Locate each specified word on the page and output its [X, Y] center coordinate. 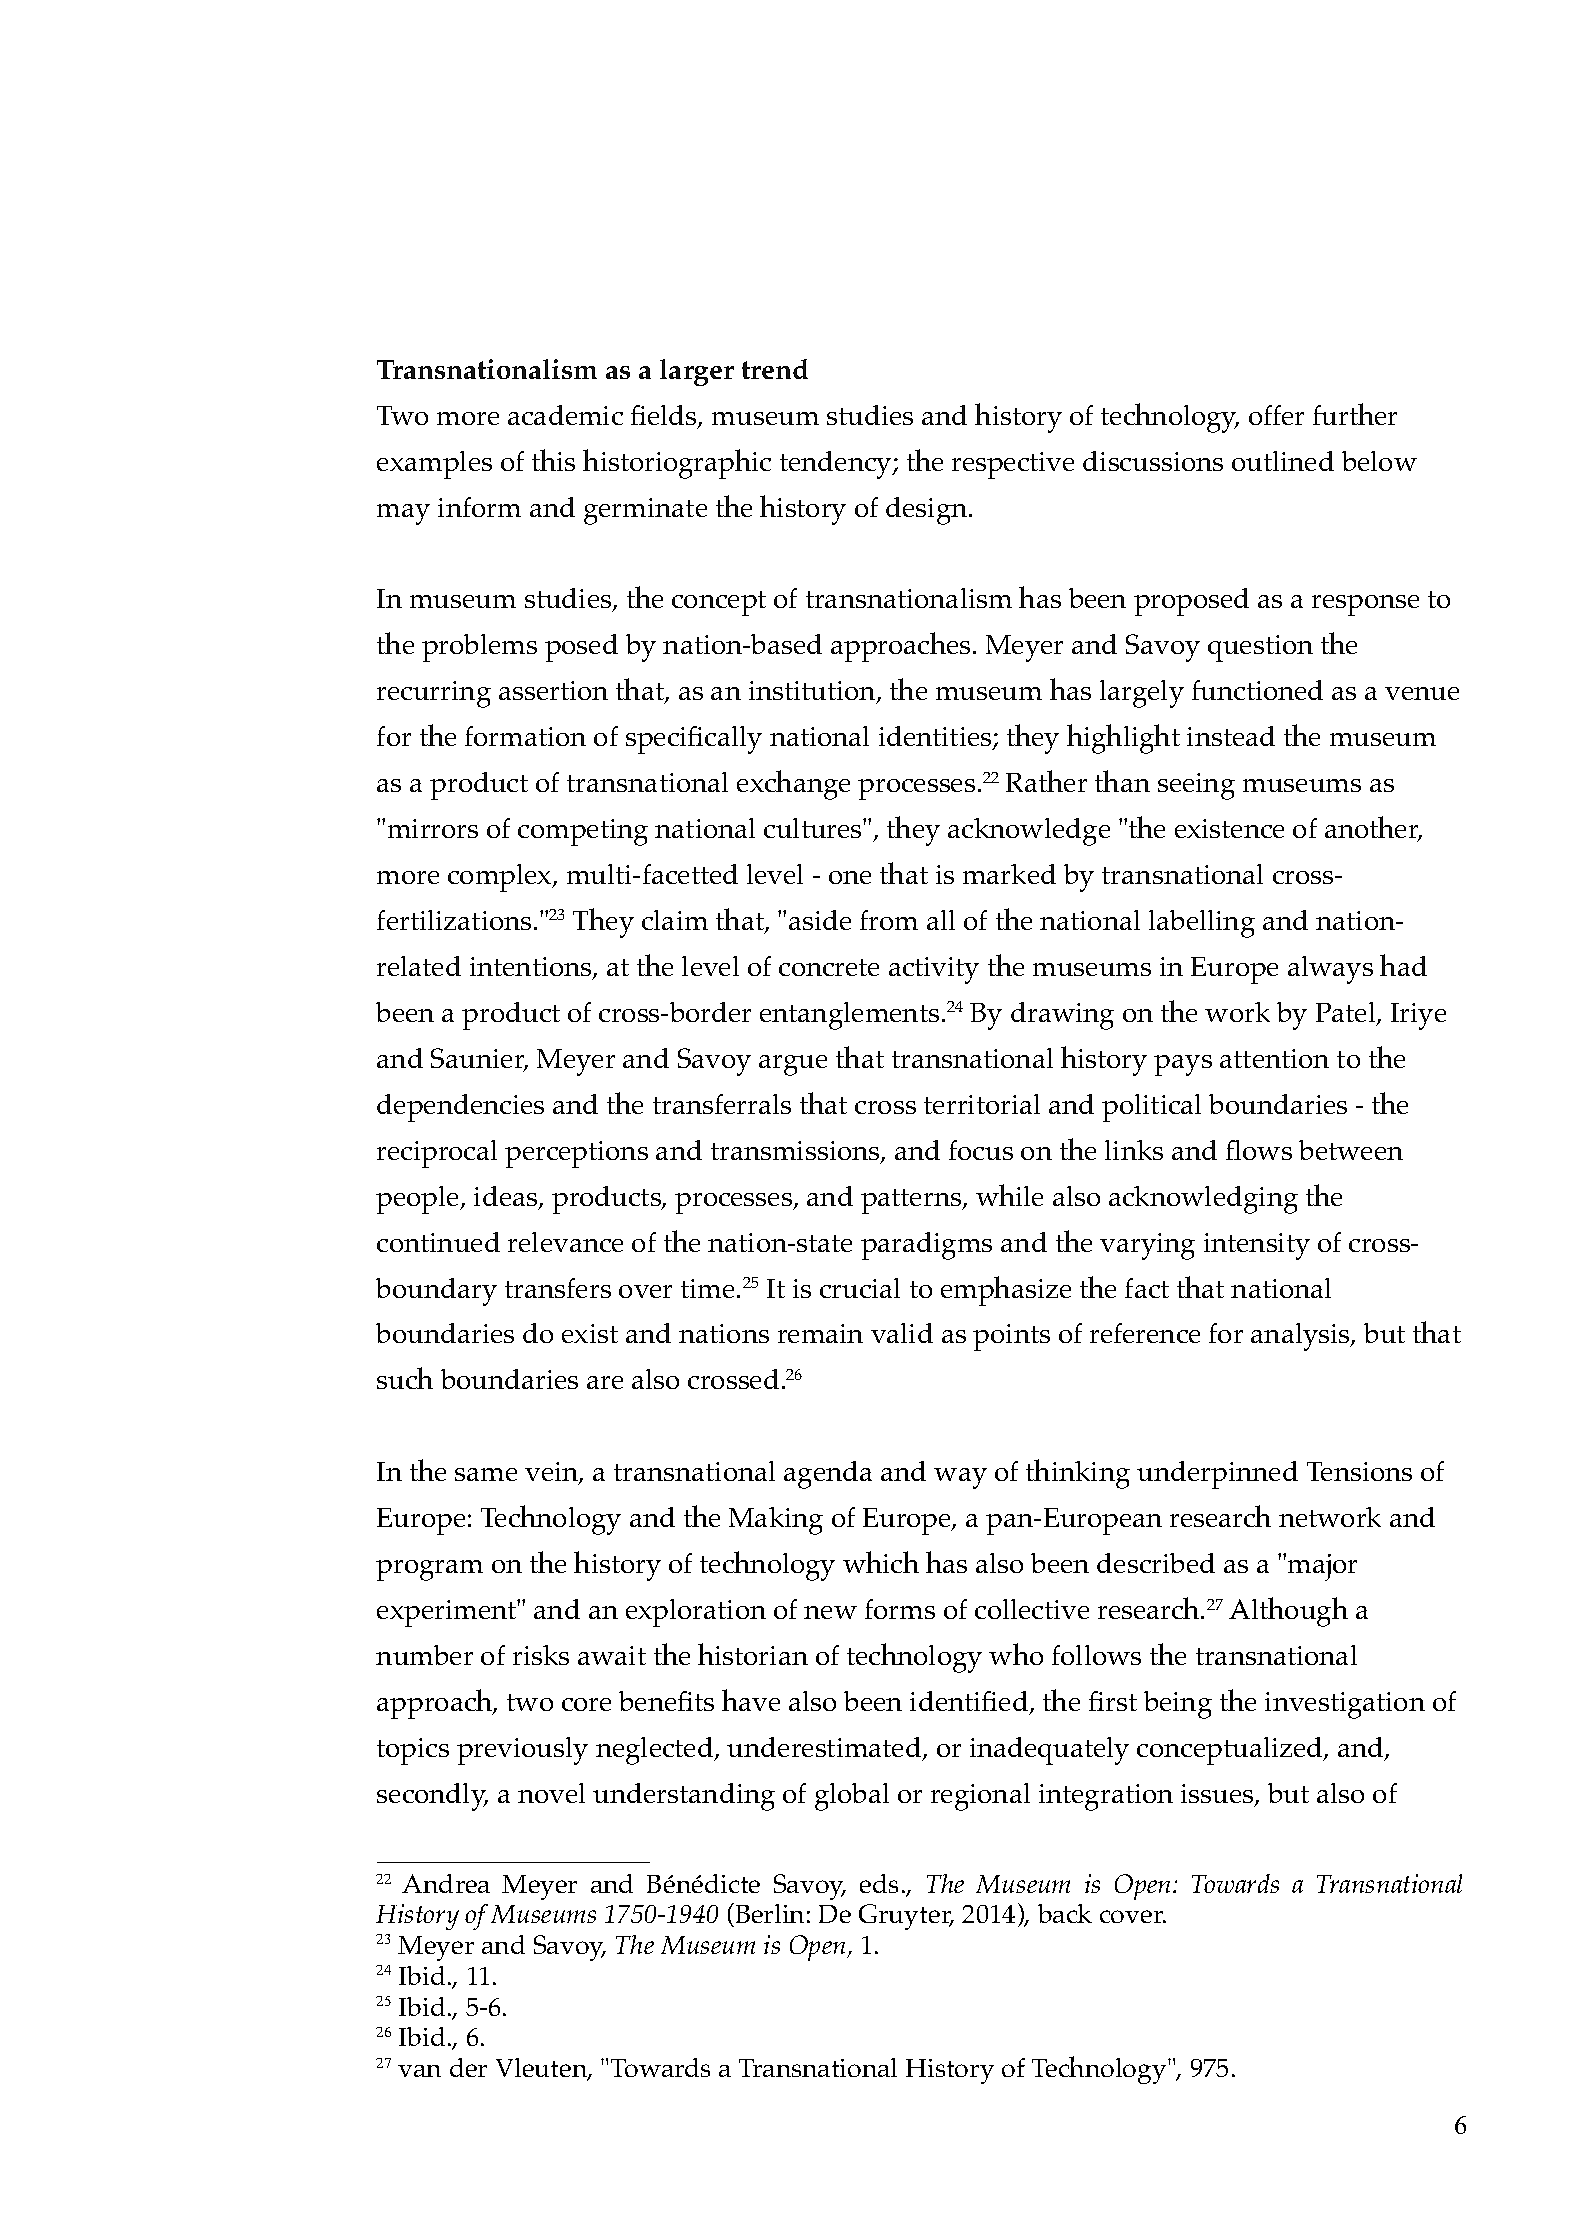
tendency [837, 465]
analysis [1301, 1337]
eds [879, 1883]
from [889, 920]
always [1330, 970]
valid [902, 1333]
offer [1276, 415]
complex [501, 878]
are [605, 1382]
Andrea [446, 1883]
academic [565, 415]
